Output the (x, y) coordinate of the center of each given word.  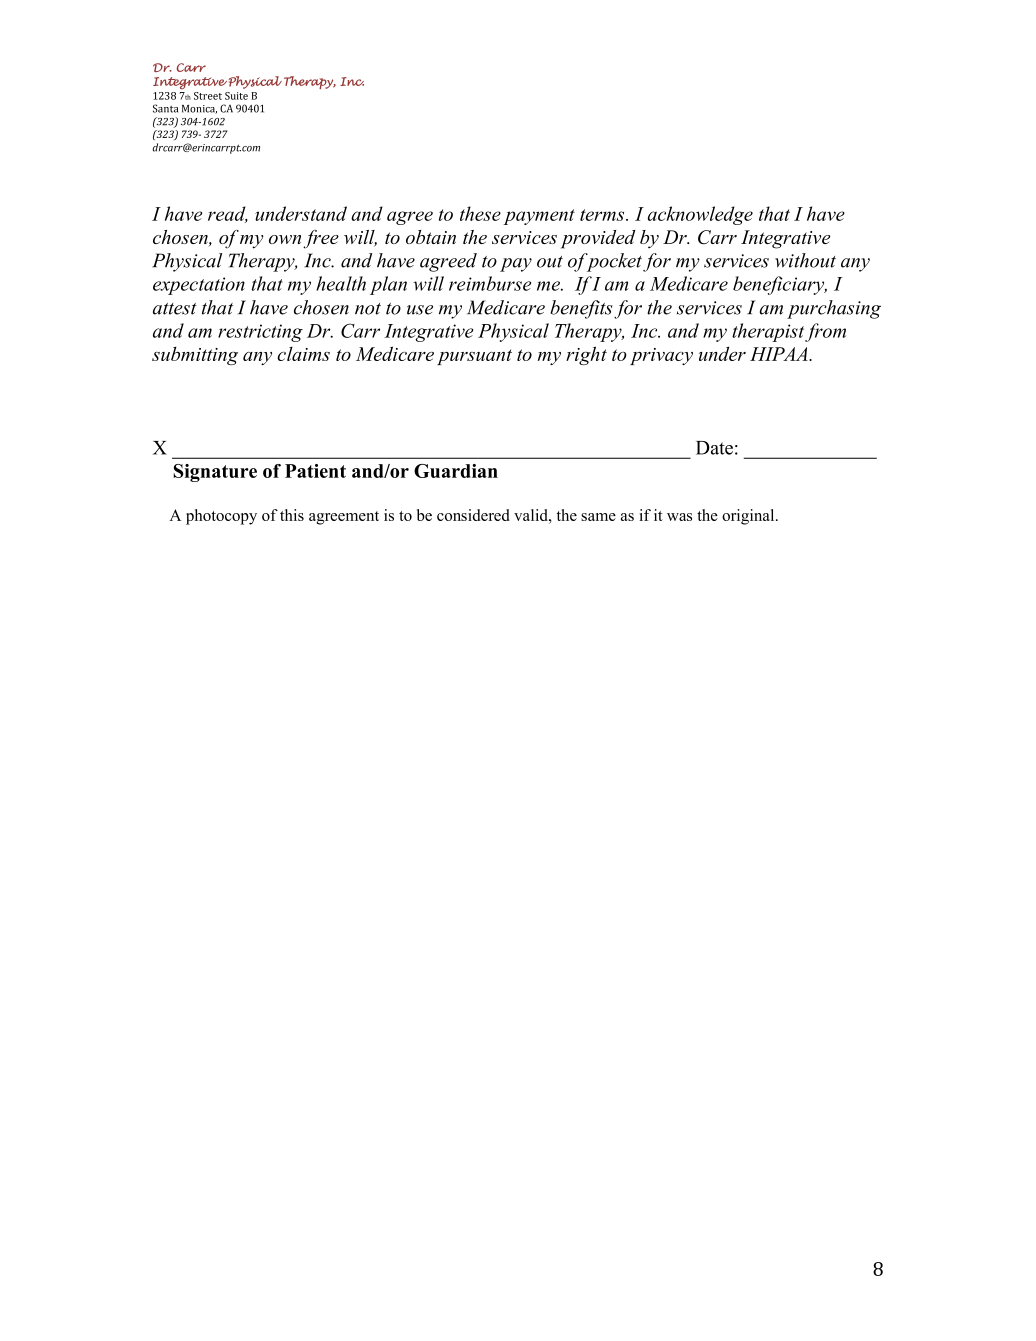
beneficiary (780, 285)
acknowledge (700, 215)
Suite (236, 96)
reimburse (490, 283)
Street (208, 96)
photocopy (221, 517)
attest (175, 309)
